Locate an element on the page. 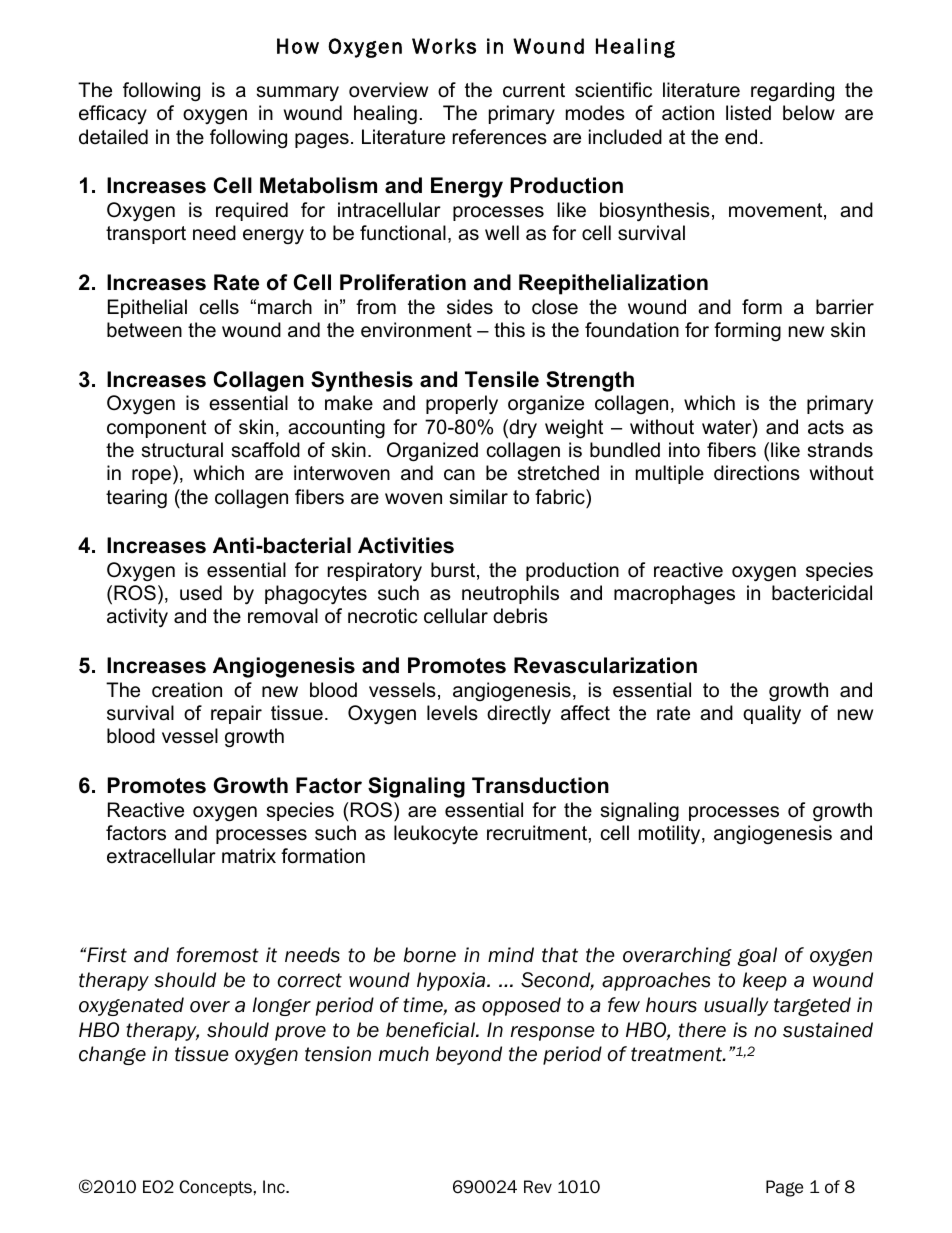  Works is located at coordinates (444, 46).
